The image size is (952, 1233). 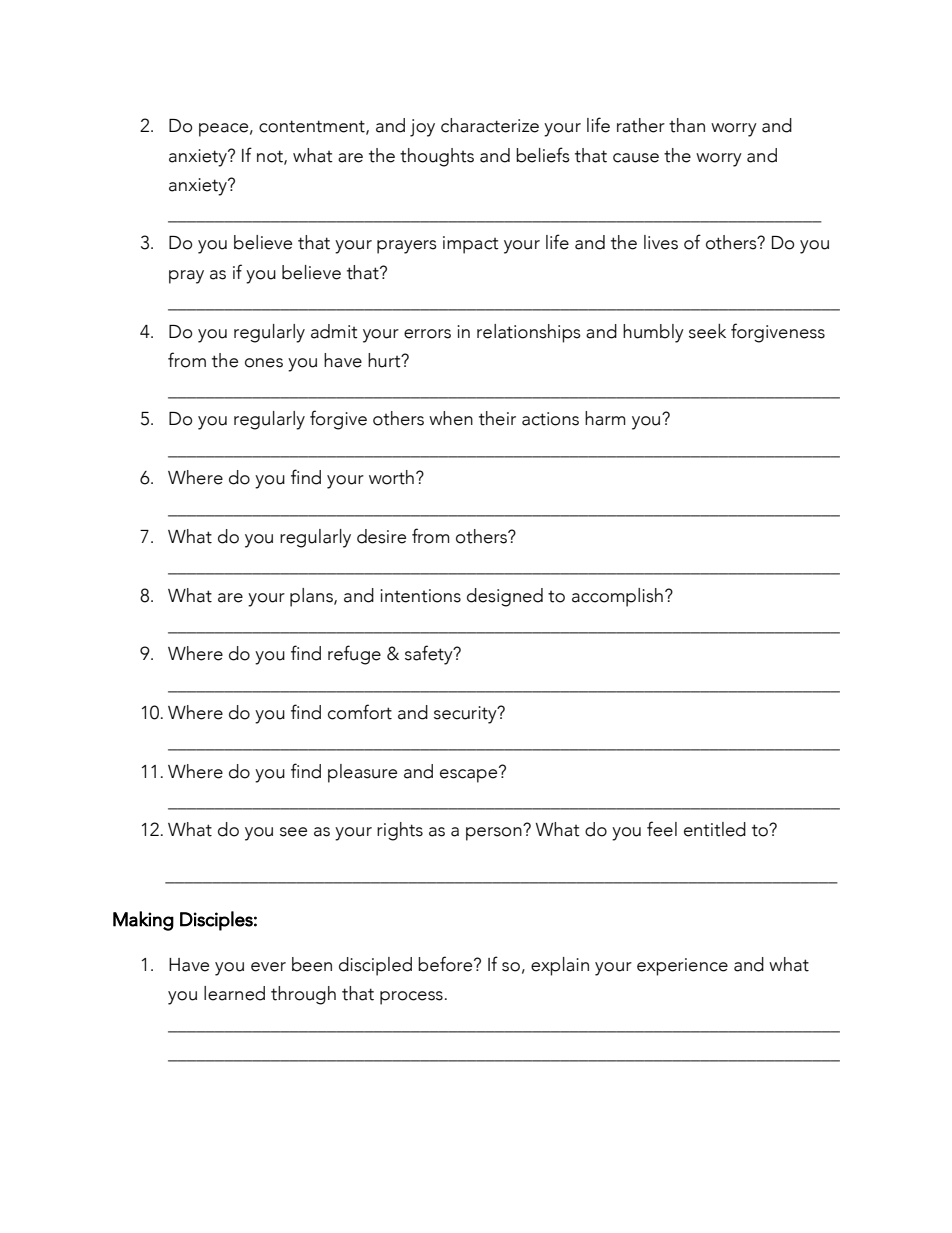 I want to click on accomplish, so click(x=617, y=597).
